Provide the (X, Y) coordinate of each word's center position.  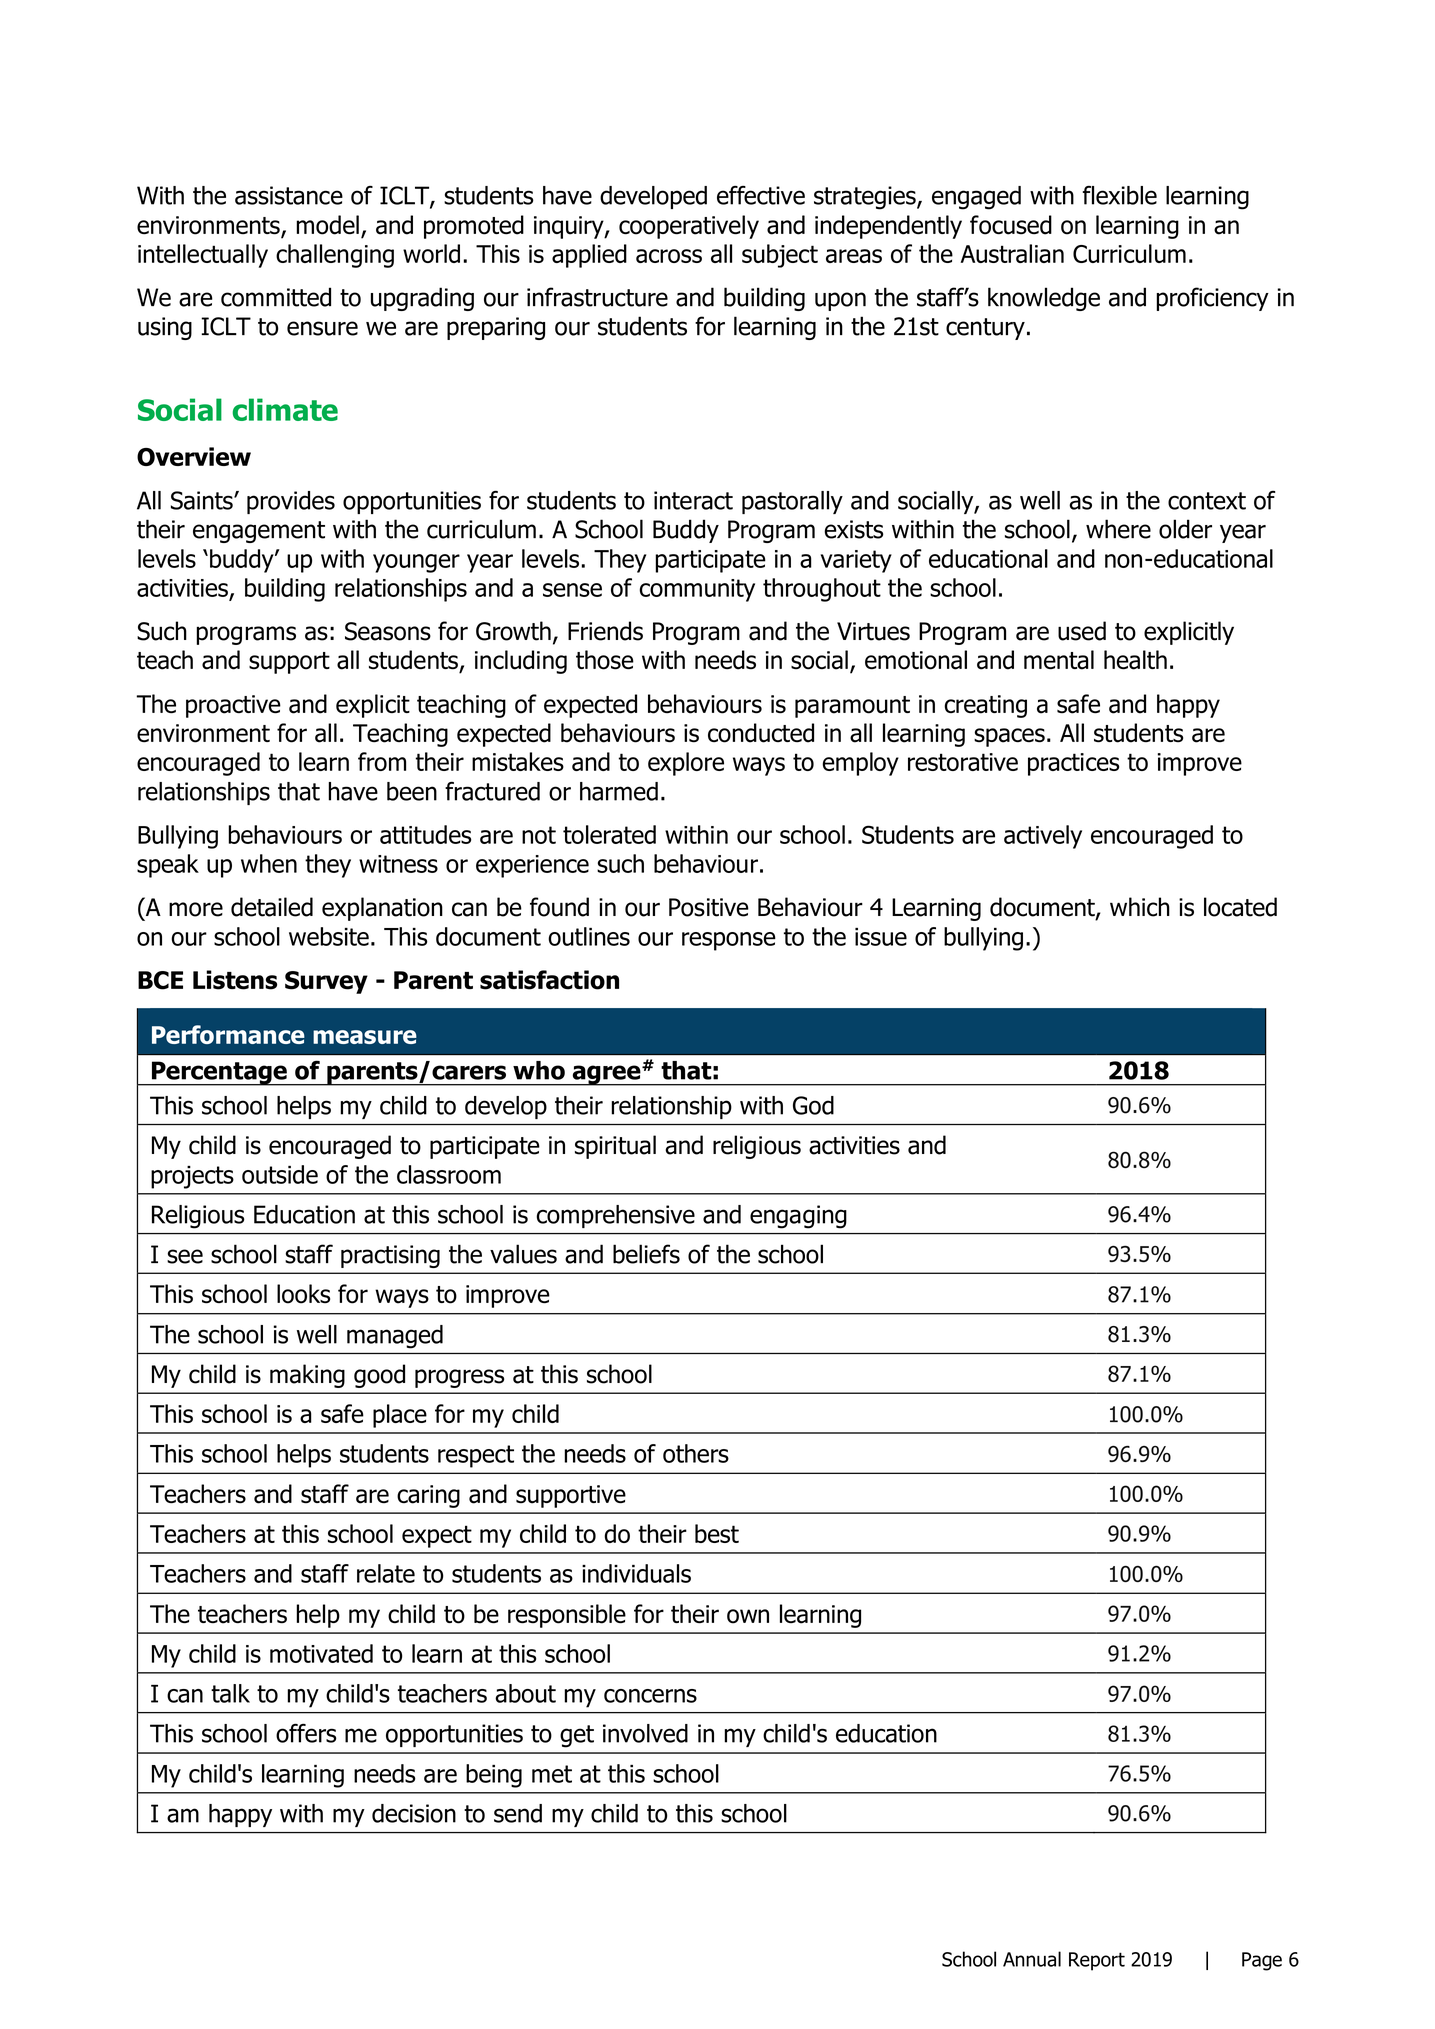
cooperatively (689, 227)
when (269, 863)
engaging (798, 1217)
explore (686, 764)
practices (1073, 764)
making (307, 1376)
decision (414, 1813)
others (696, 1453)
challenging (335, 256)
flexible (1120, 195)
